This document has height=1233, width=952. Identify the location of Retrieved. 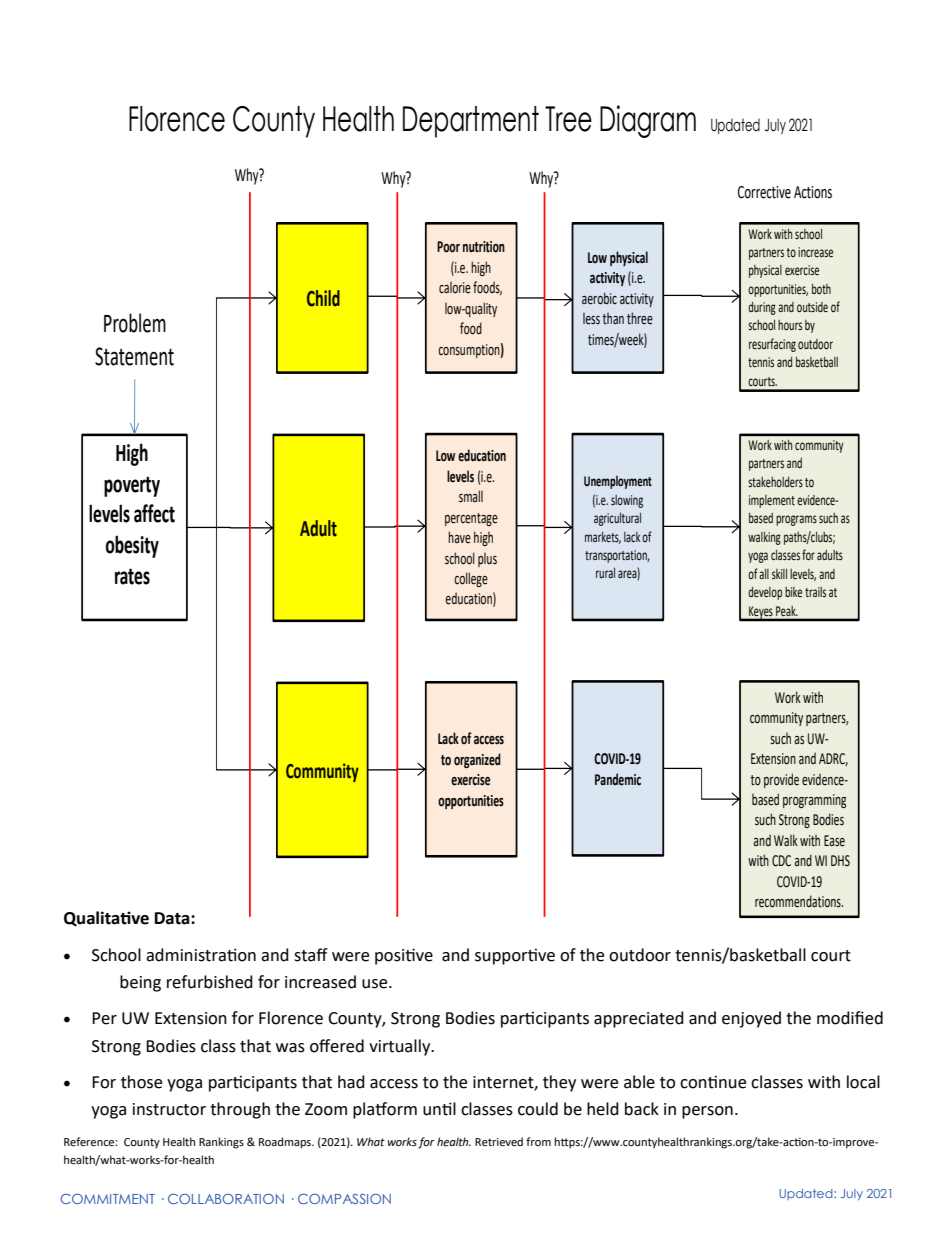
(499, 1142).
